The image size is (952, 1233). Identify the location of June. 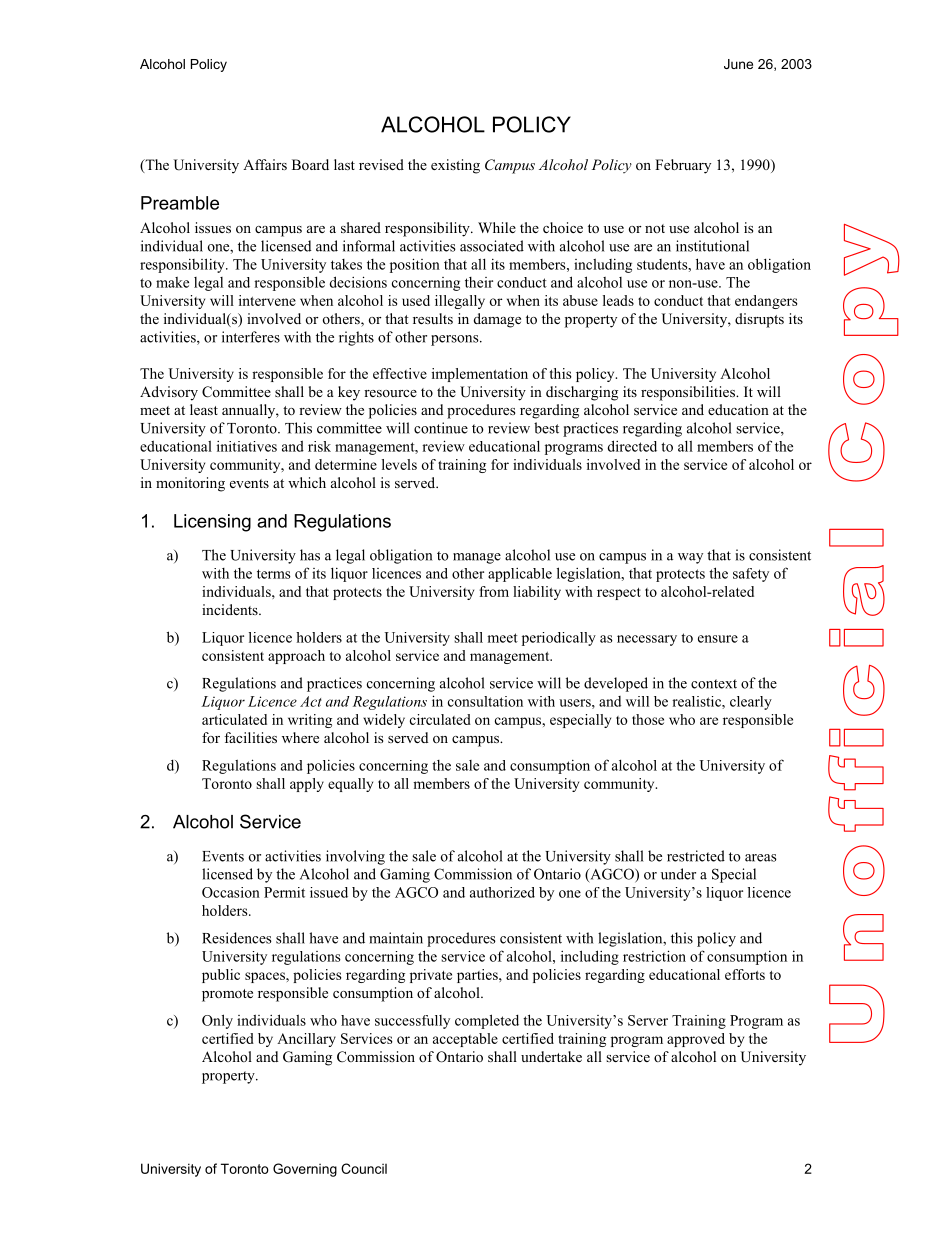
(738, 64).
